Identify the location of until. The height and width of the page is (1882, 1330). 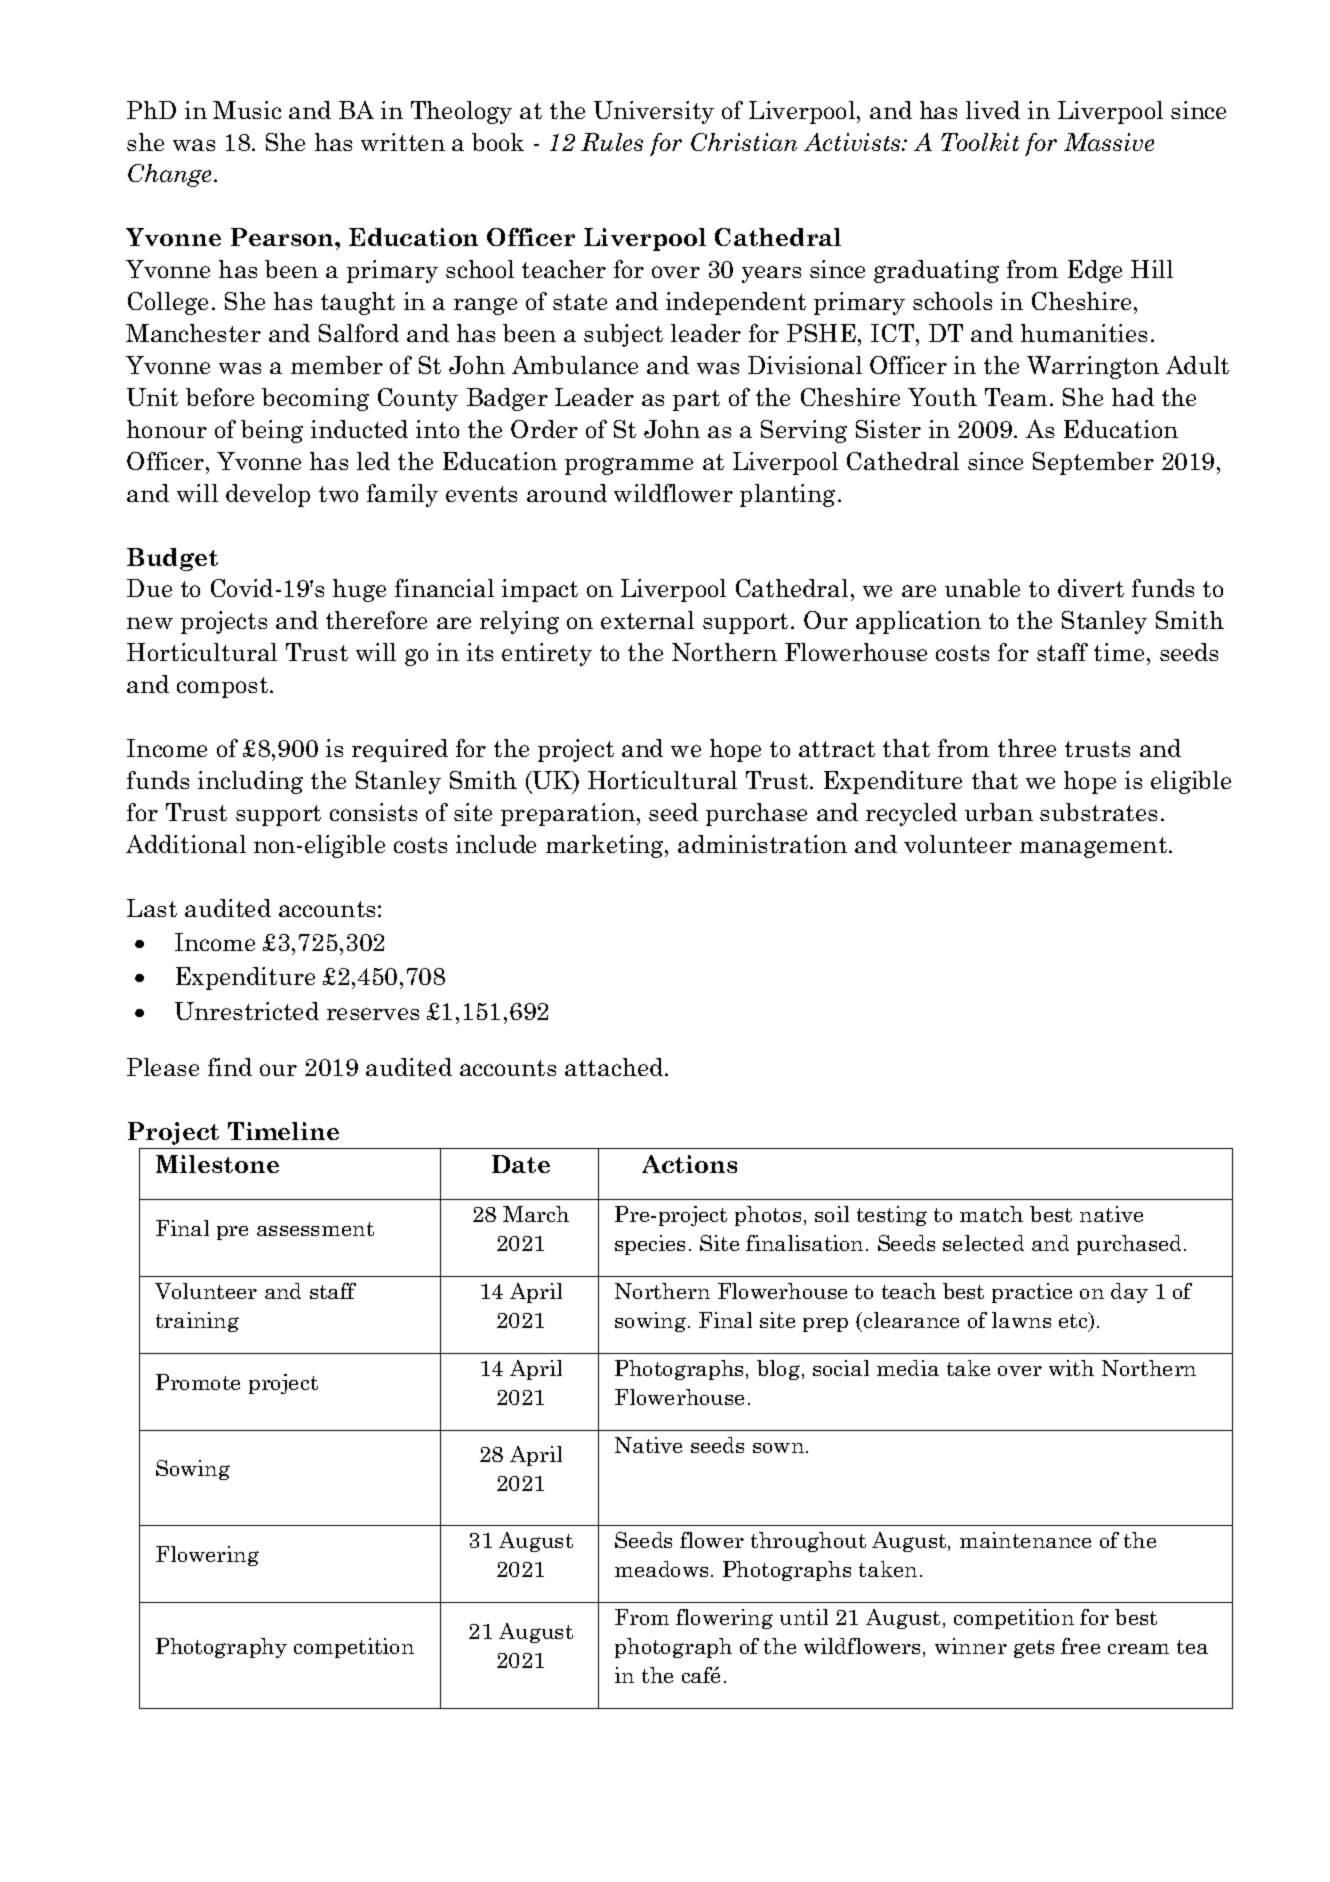
(804, 1617).
